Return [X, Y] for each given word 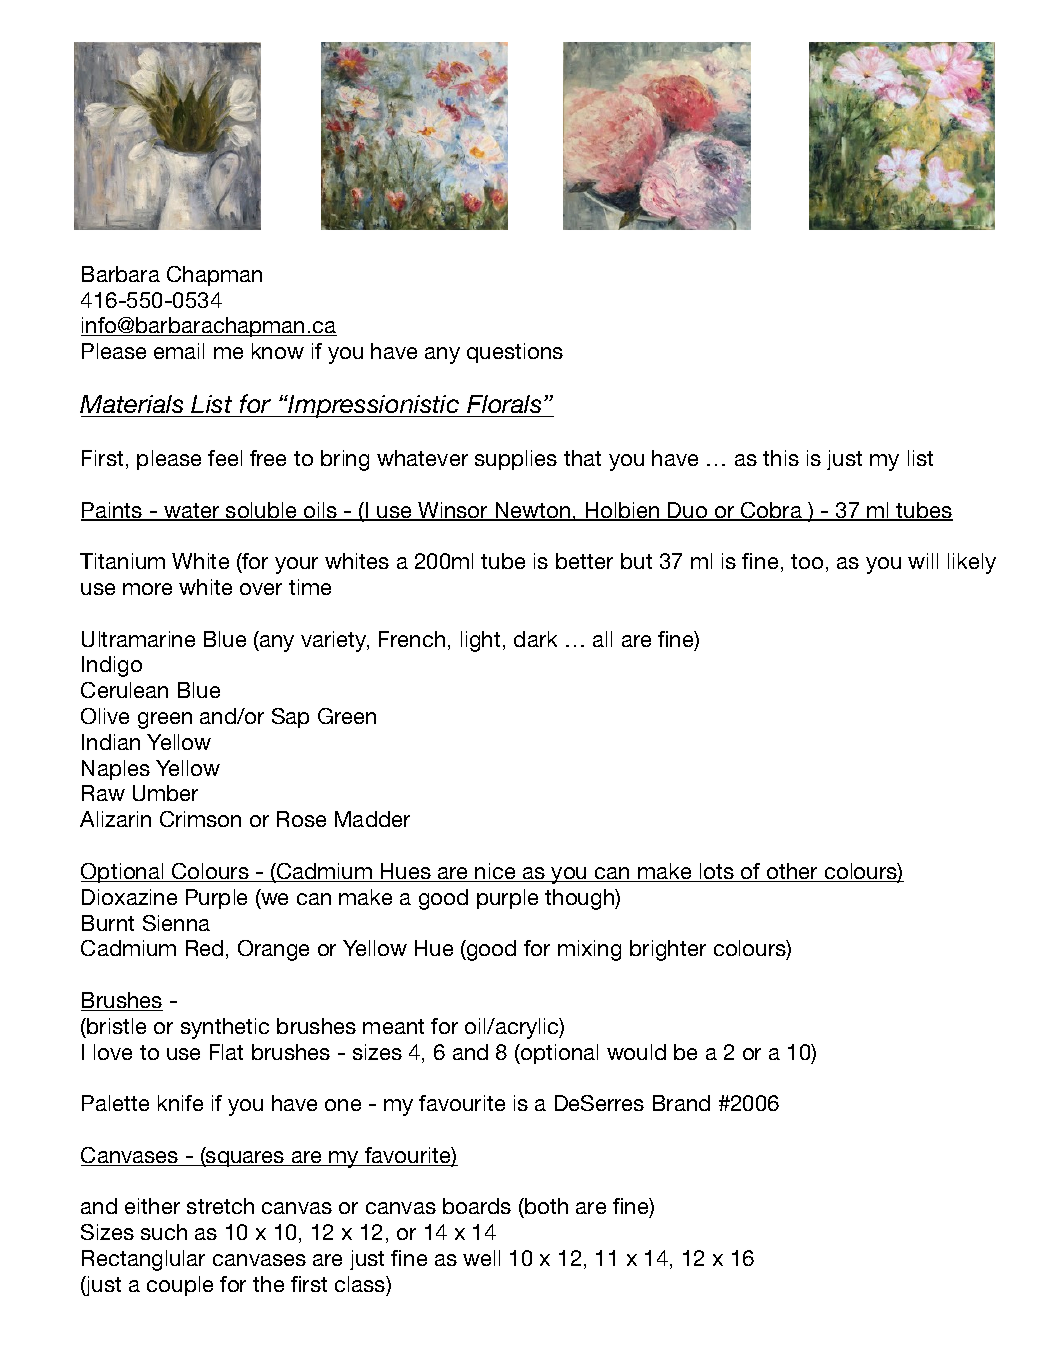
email [179, 351]
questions [515, 353]
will [923, 561]
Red [204, 948]
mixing [589, 950]
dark [535, 639]
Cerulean [124, 690]
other [792, 872]
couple [180, 1286]
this [781, 458]
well [481, 1258]
